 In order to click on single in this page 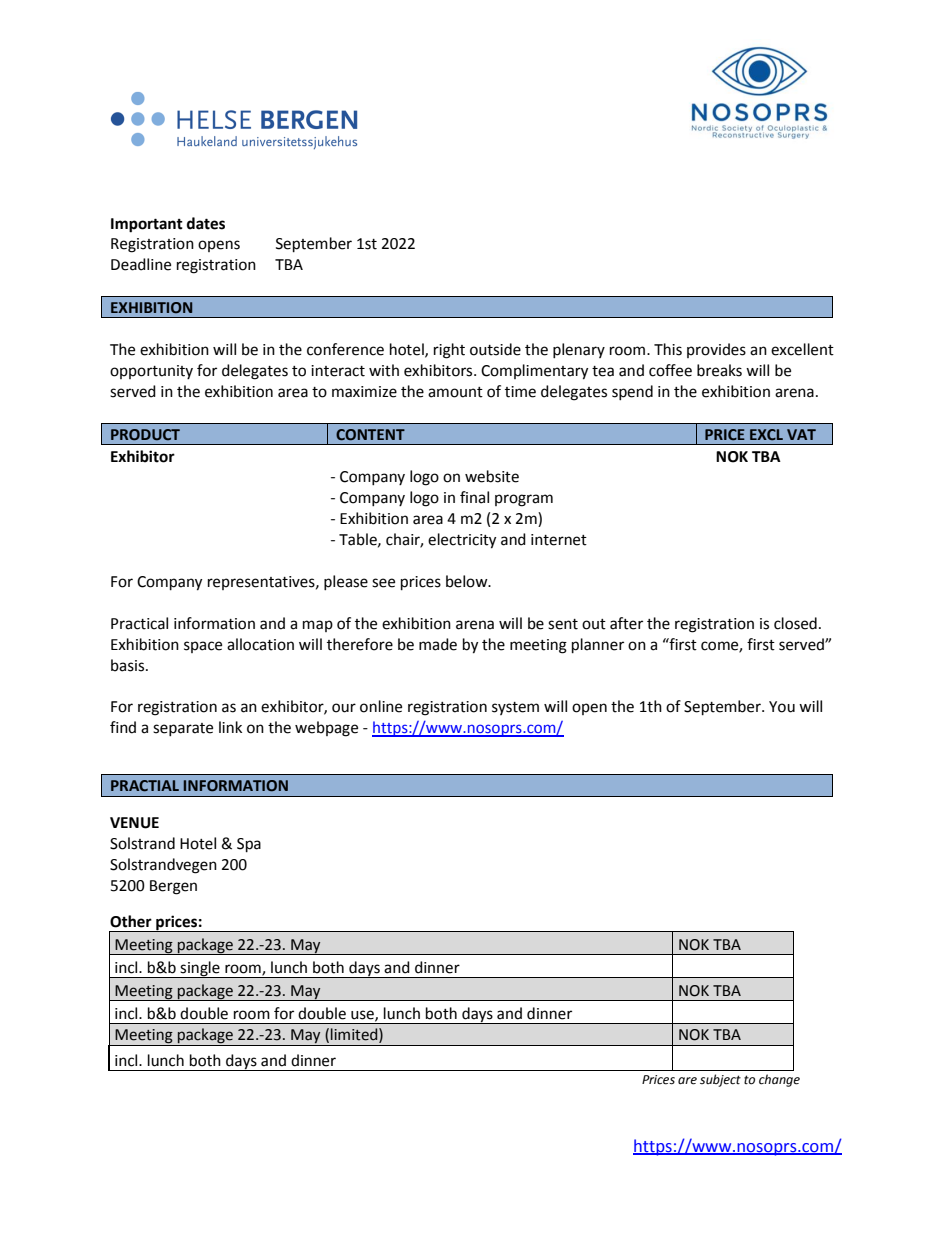, I will do `click(200, 969)`.
